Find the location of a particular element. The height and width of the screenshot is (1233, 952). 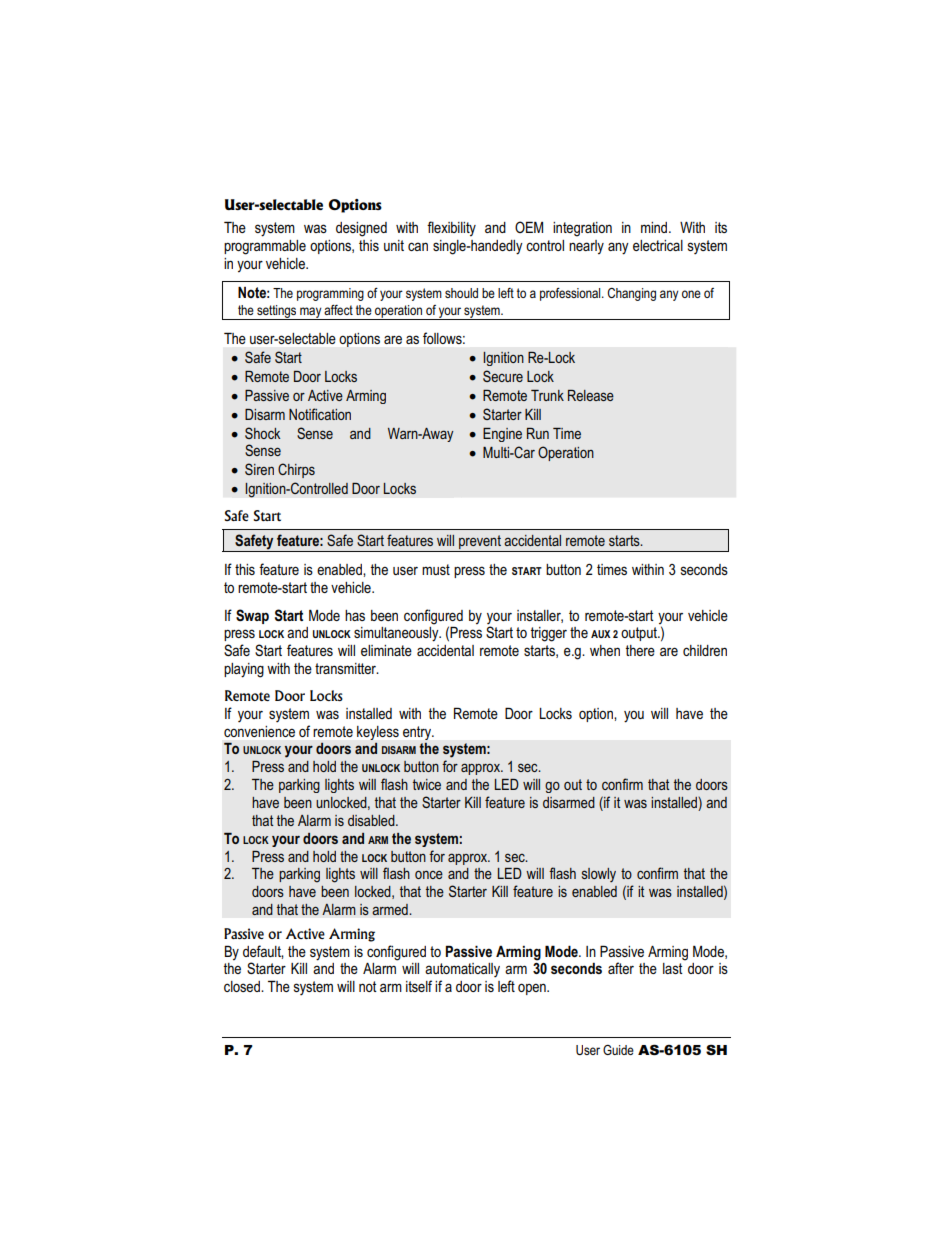

output is located at coordinates (640, 634).
